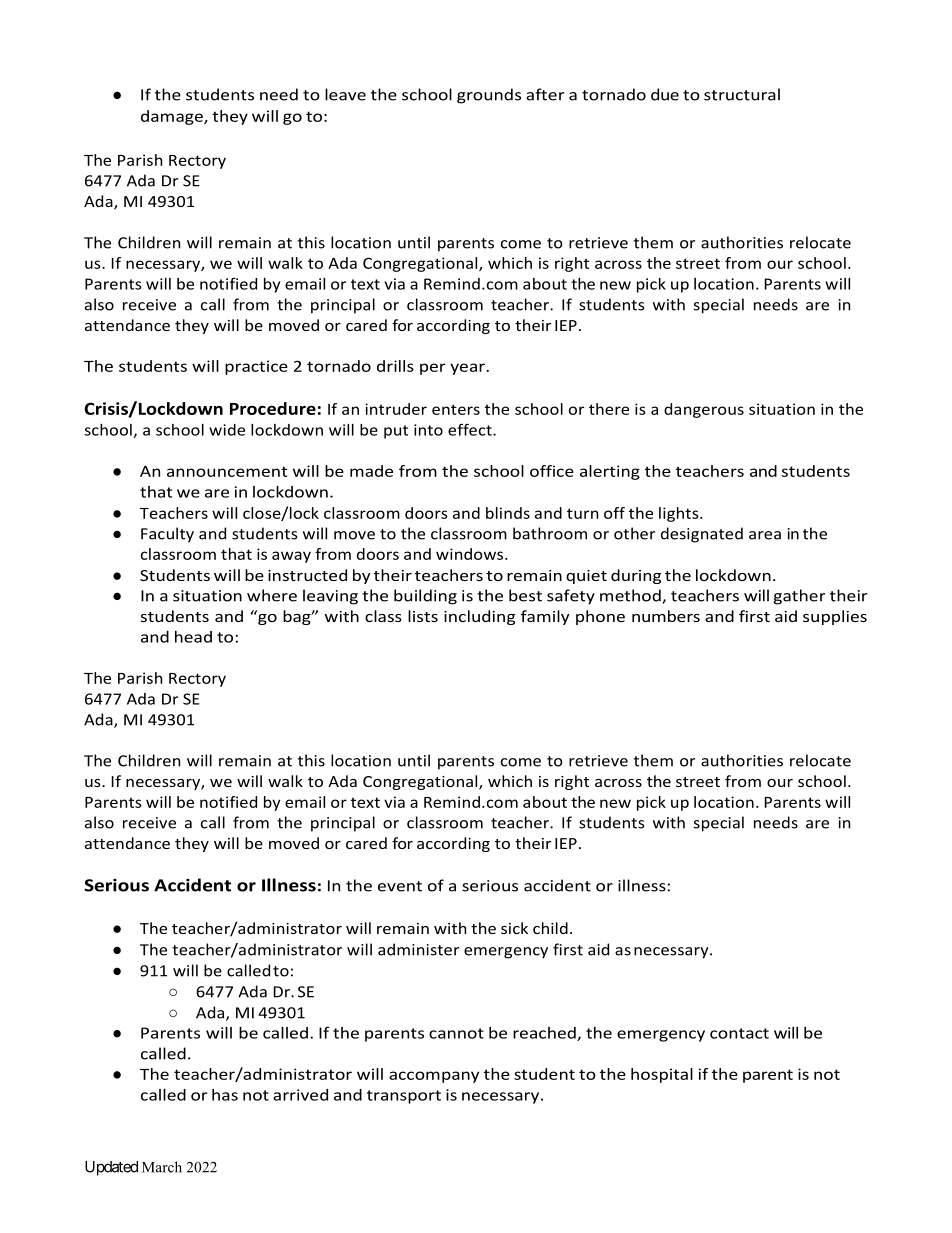 The width and height of the page is (952, 1233). Describe the element at coordinates (479, 617) in the page. I see `including` at that location.
